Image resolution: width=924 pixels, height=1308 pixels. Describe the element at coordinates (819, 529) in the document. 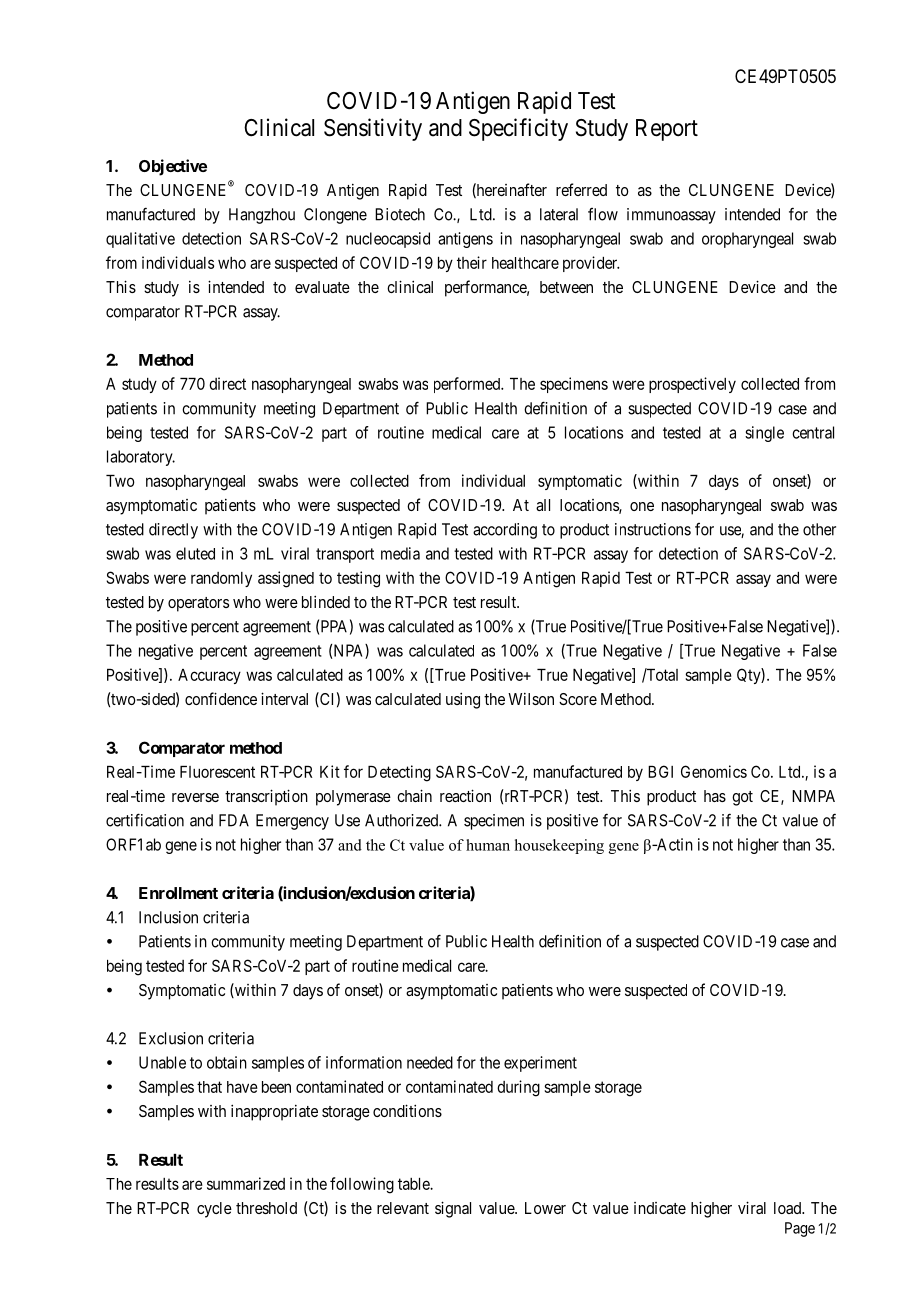

I see `other` at that location.
